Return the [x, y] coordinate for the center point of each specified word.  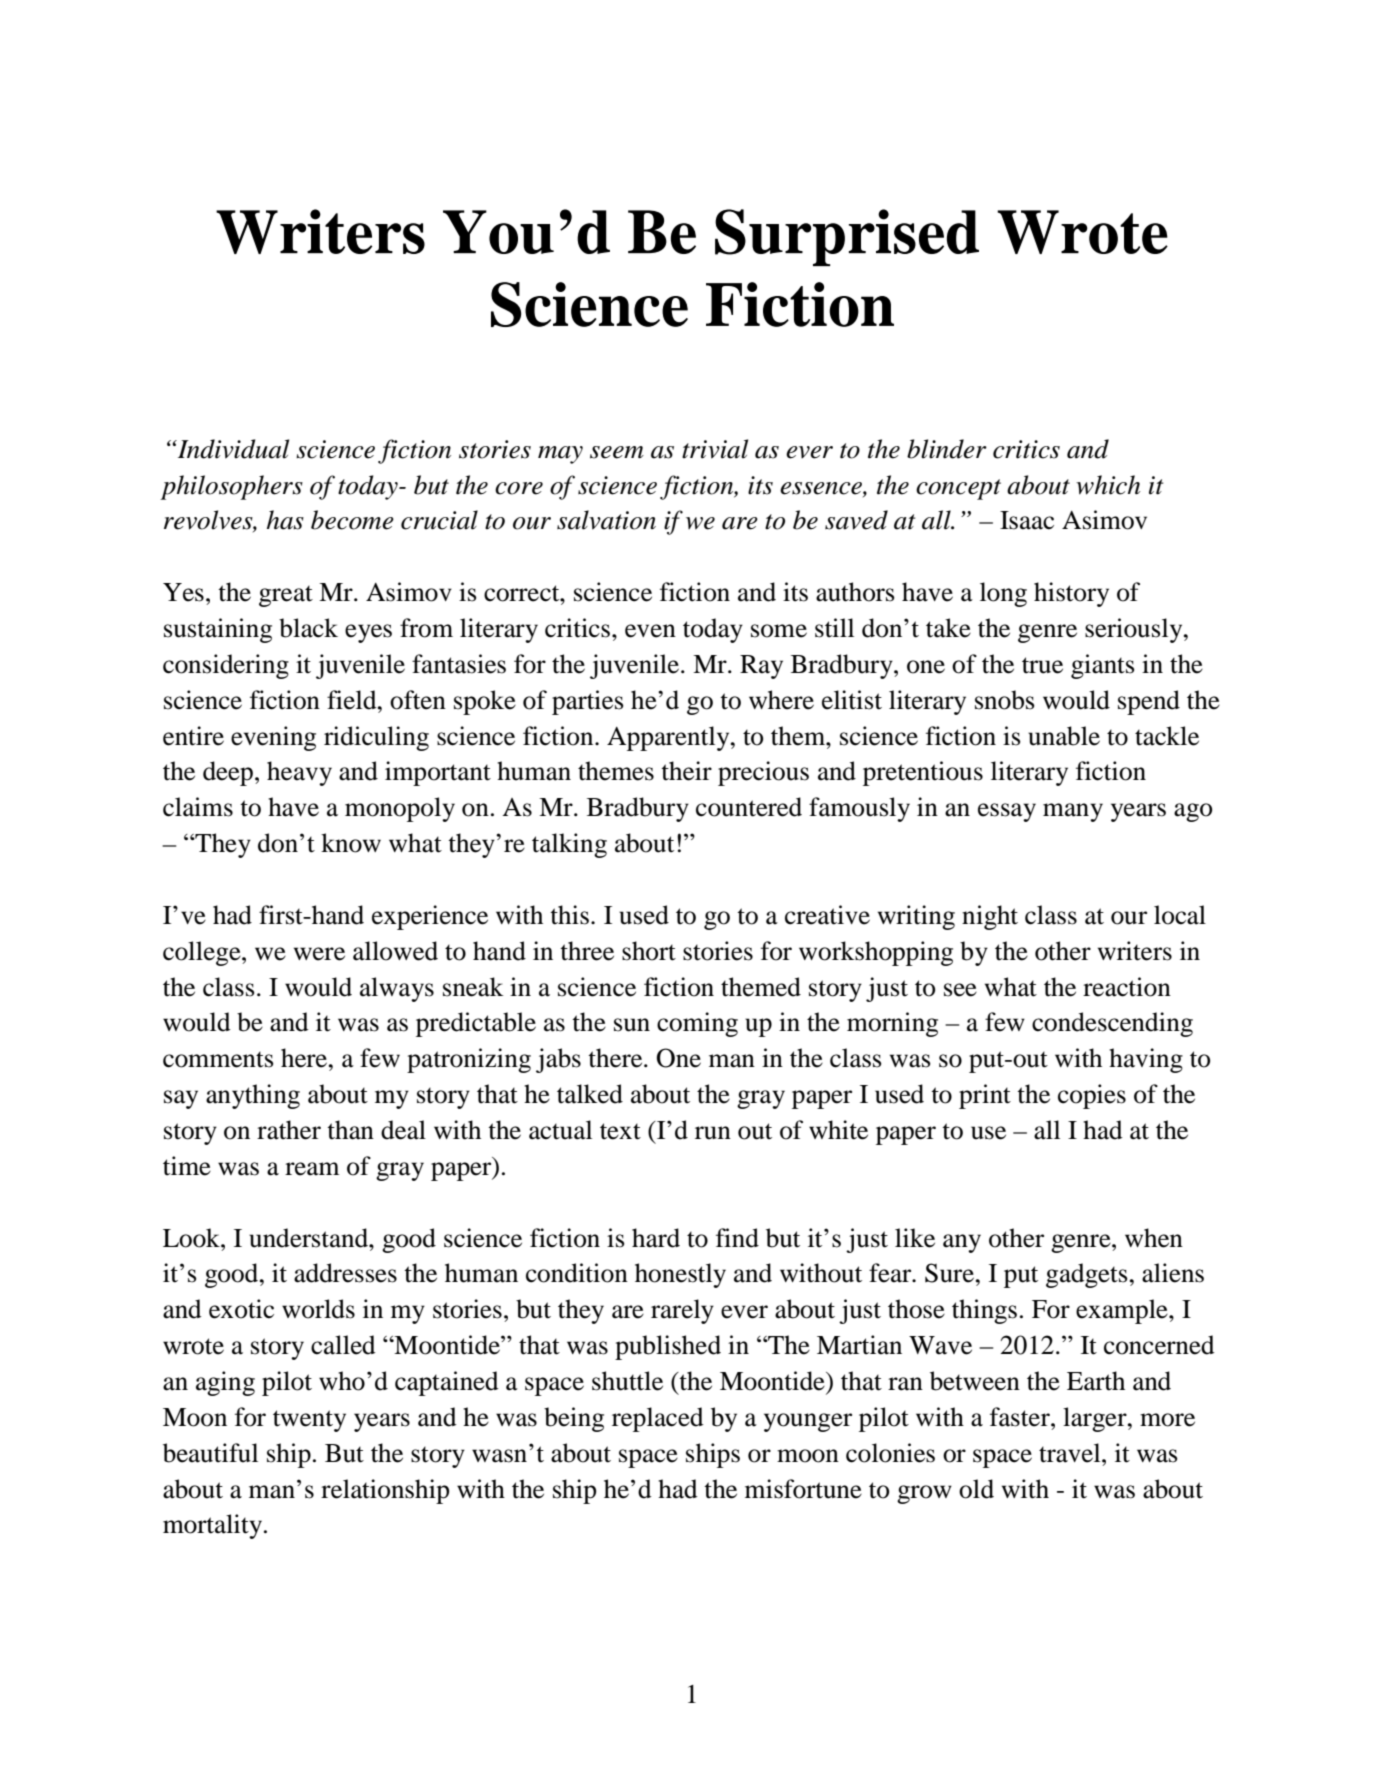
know [351, 843]
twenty [309, 1421]
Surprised [847, 237]
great [286, 596]
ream [312, 1169]
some [779, 631]
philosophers [231, 487]
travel [1071, 1453]
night [990, 917]
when [1154, 1238]
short [649, 951]
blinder [947, 449]
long [1003, 594]
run [713, 1133]
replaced [658, 1419]
